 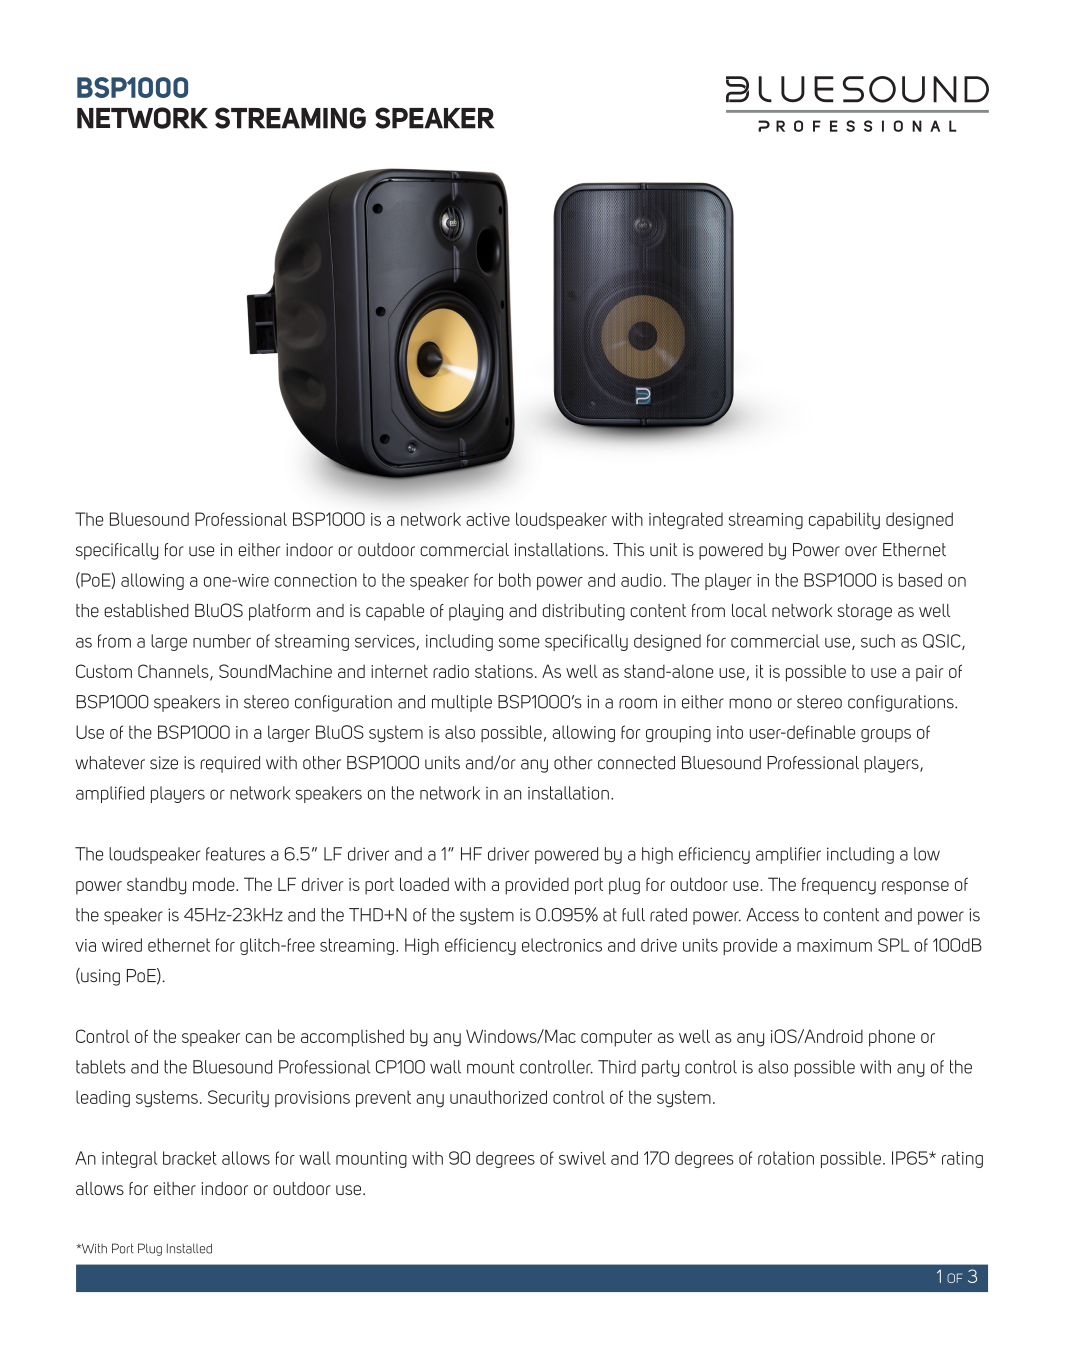 What do you see at coordinates (504, 671) in the screenshot?
I see `stations` at bounding box center [504, 671].
